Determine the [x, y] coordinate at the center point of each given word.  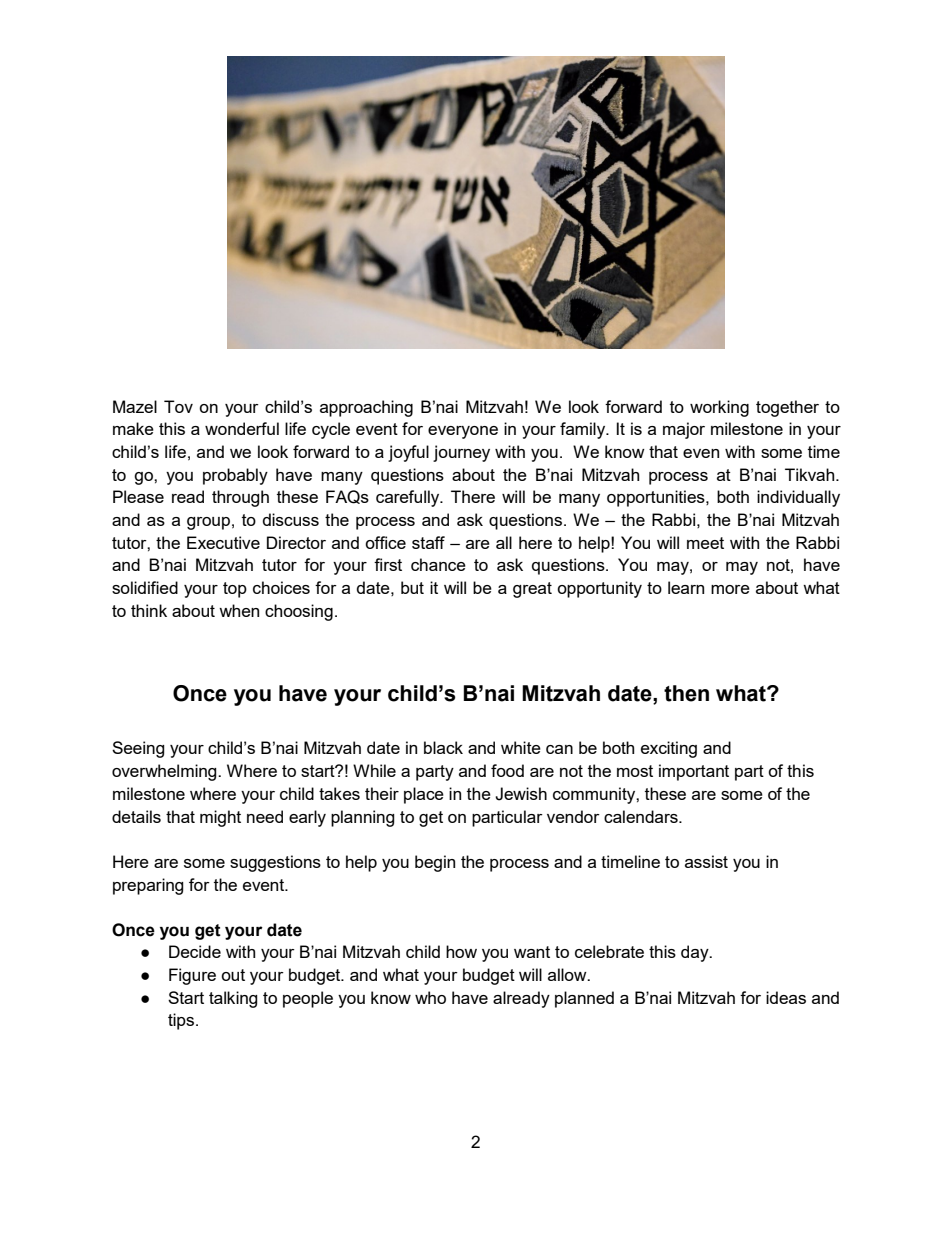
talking [233, 999]
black [443, 747]
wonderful [242, 428]
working [719, 408]
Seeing [138, 749]
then [686, 693]
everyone [463, 432]
